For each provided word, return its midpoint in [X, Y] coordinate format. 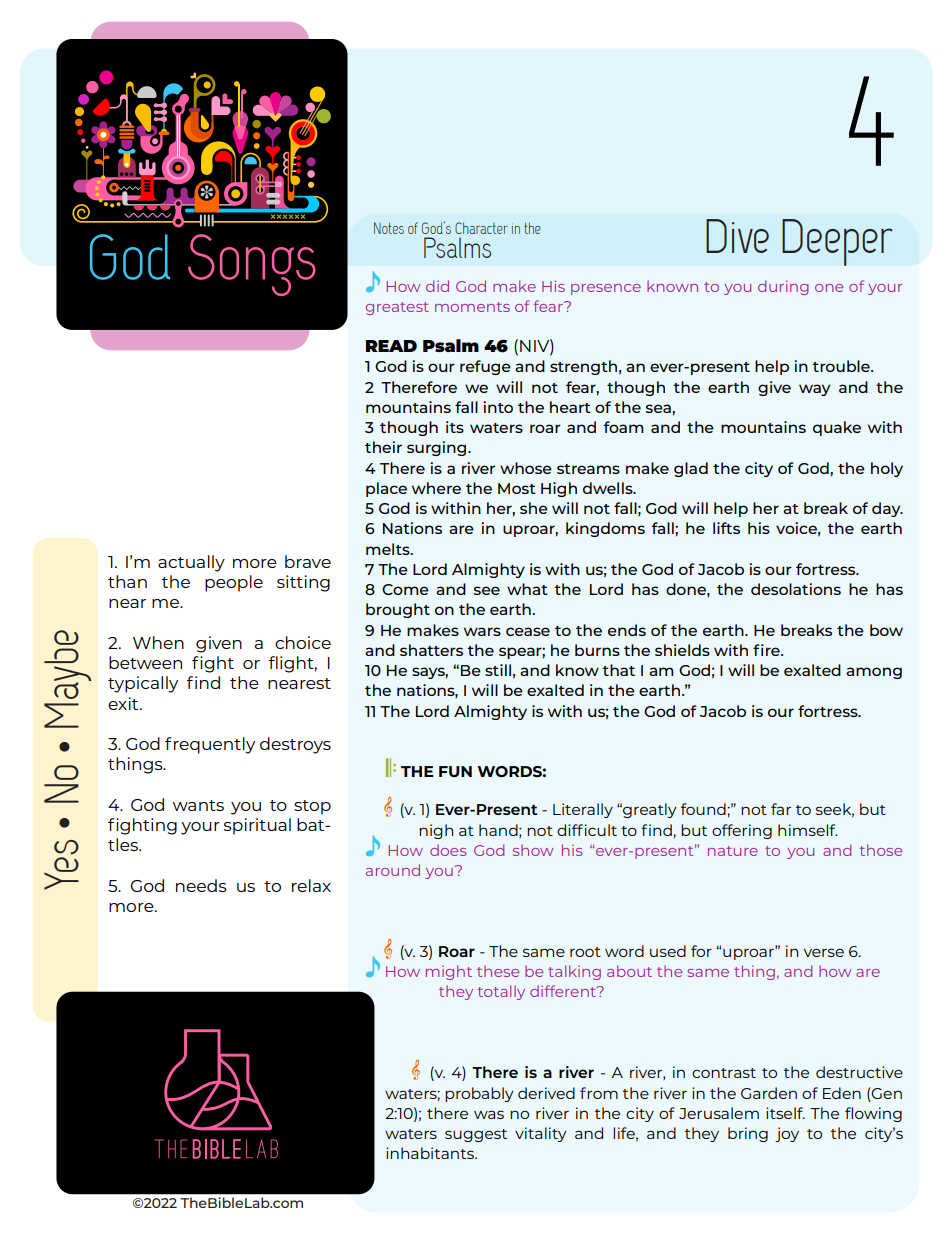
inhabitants [431, 1153]
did [437, 286]
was [489, 1114]
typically [143, 684]
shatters [431, 650]
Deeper [837, 242]
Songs [252, 265]
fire [767, 650]
